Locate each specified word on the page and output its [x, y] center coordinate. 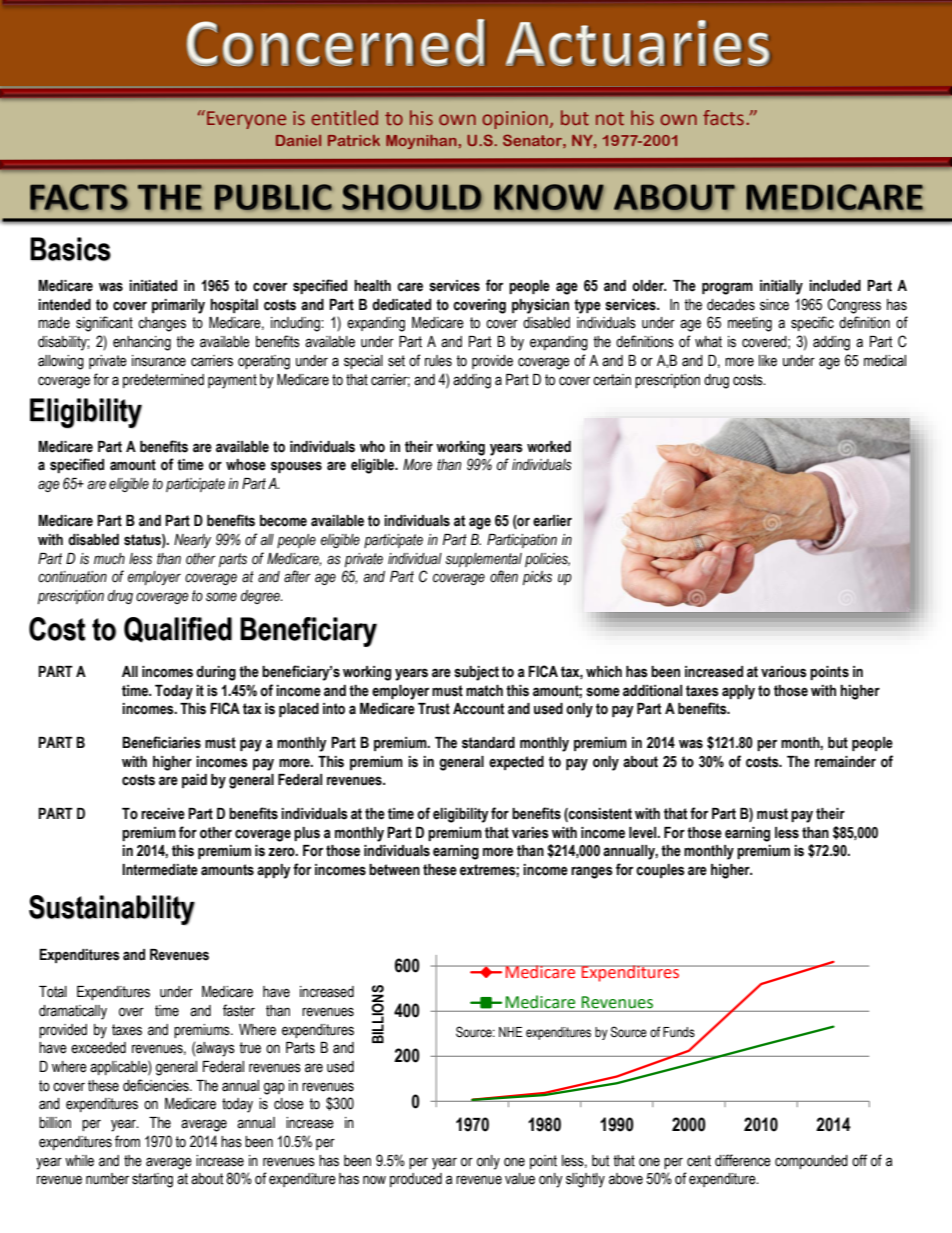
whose [246, 465]
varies [530, 833]
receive [163, 814]
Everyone [246, 120]
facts [723, 117]
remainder [845, 762]
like [768, 361]
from [127, 1141]
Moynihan [421, 142]
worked [549, 447]
